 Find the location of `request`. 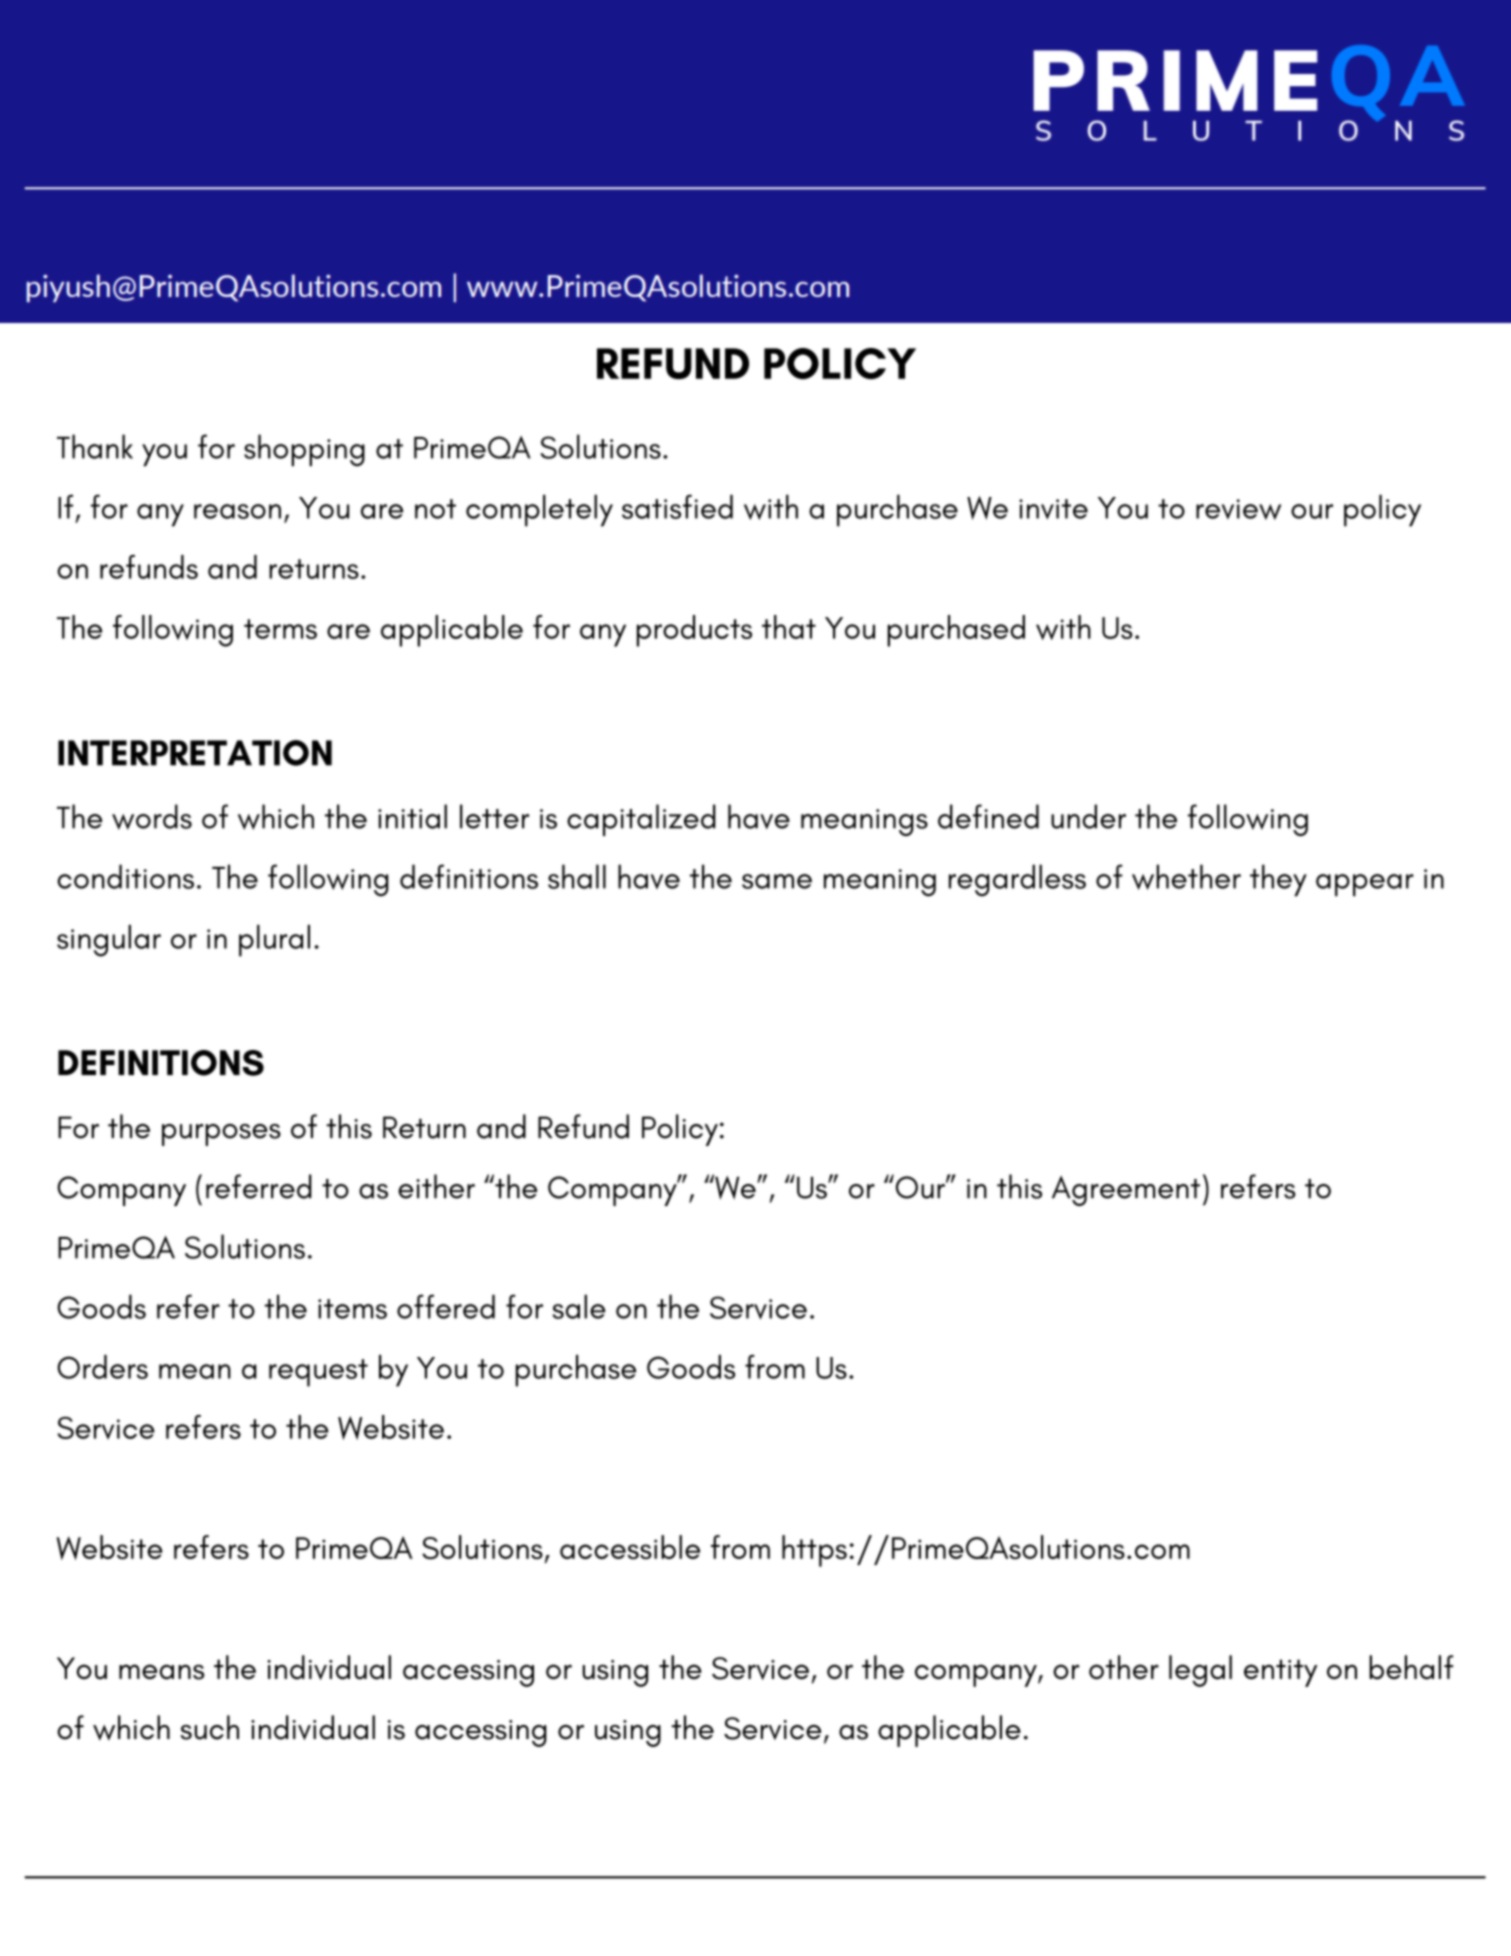

request is located at coordinates (318, 1373).
